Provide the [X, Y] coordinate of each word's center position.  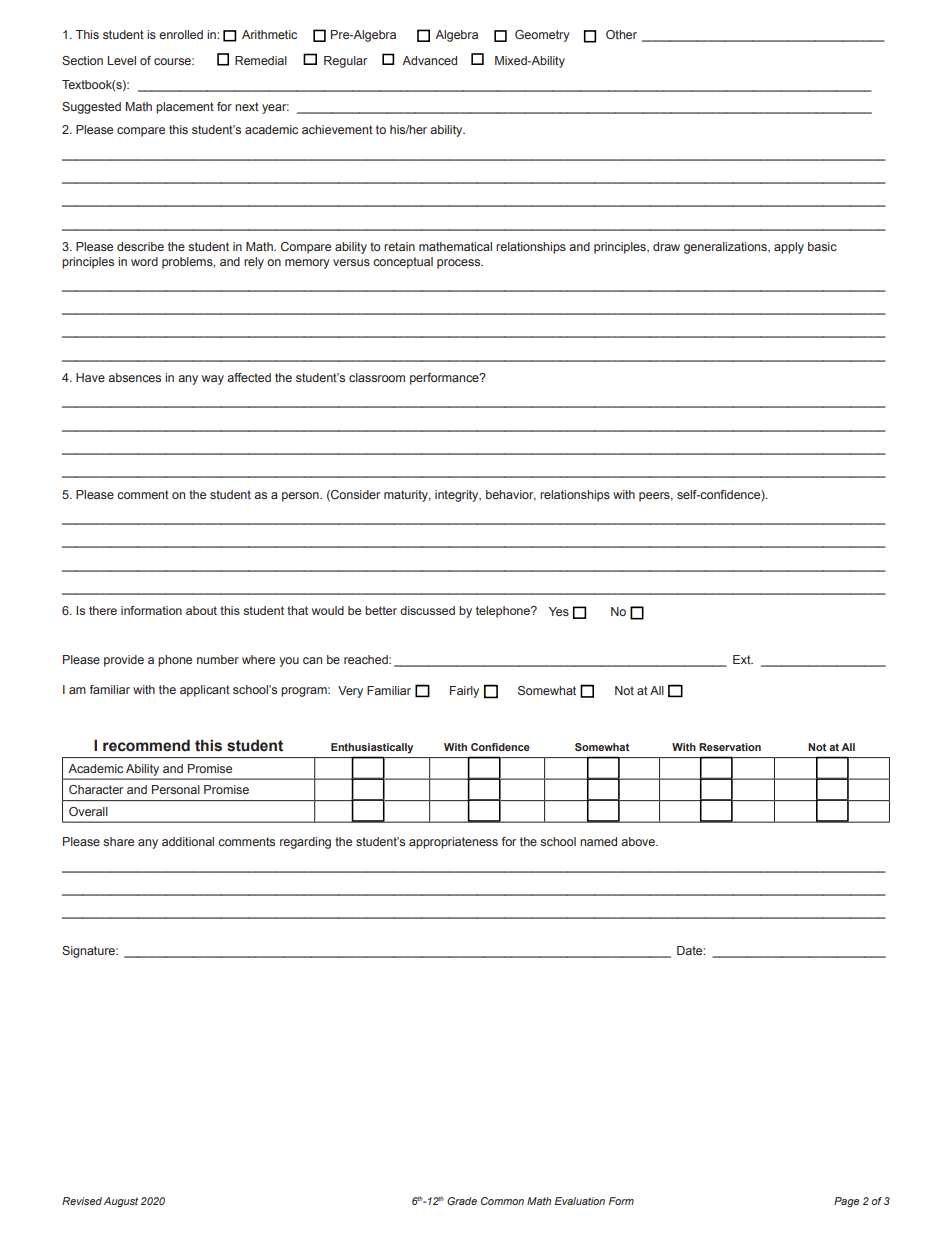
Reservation [730, 747]
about [201, 610]
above [639, 841]
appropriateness [453, 843]
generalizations [726, 248]
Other [621, 34]
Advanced [429, 60]
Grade [462, 1201]
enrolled [181, 34]
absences [134, 377]
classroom [377, 377]
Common [502, 1201]
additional [188, 841]
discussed [427, 610]
